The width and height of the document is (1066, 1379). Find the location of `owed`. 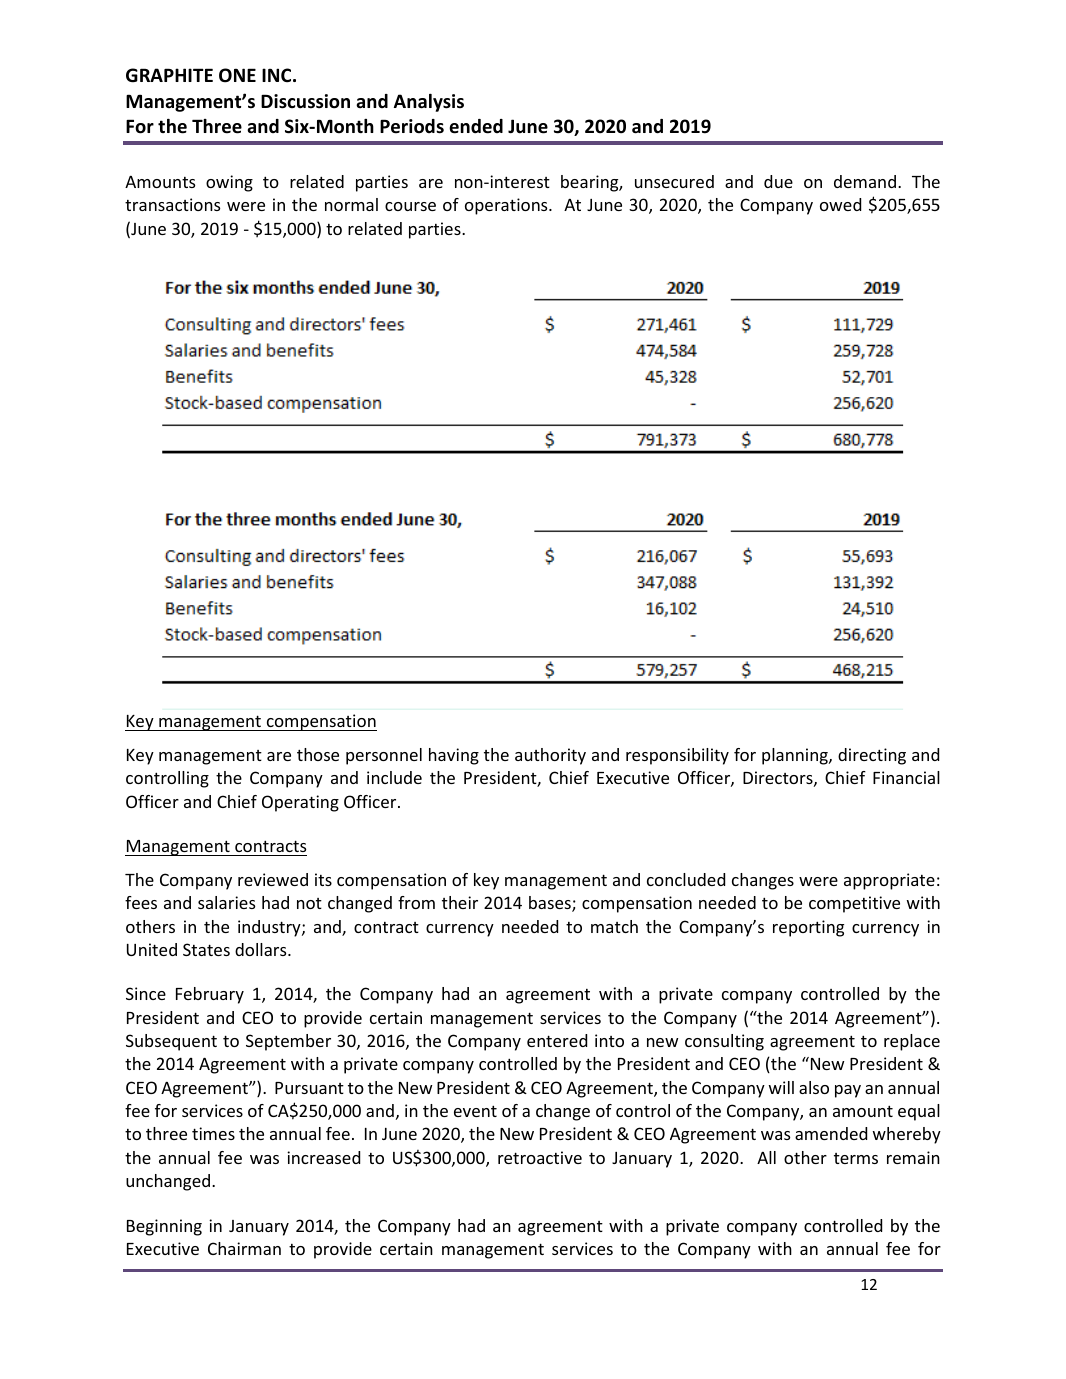

owed is located at coordinates (840, 204).
